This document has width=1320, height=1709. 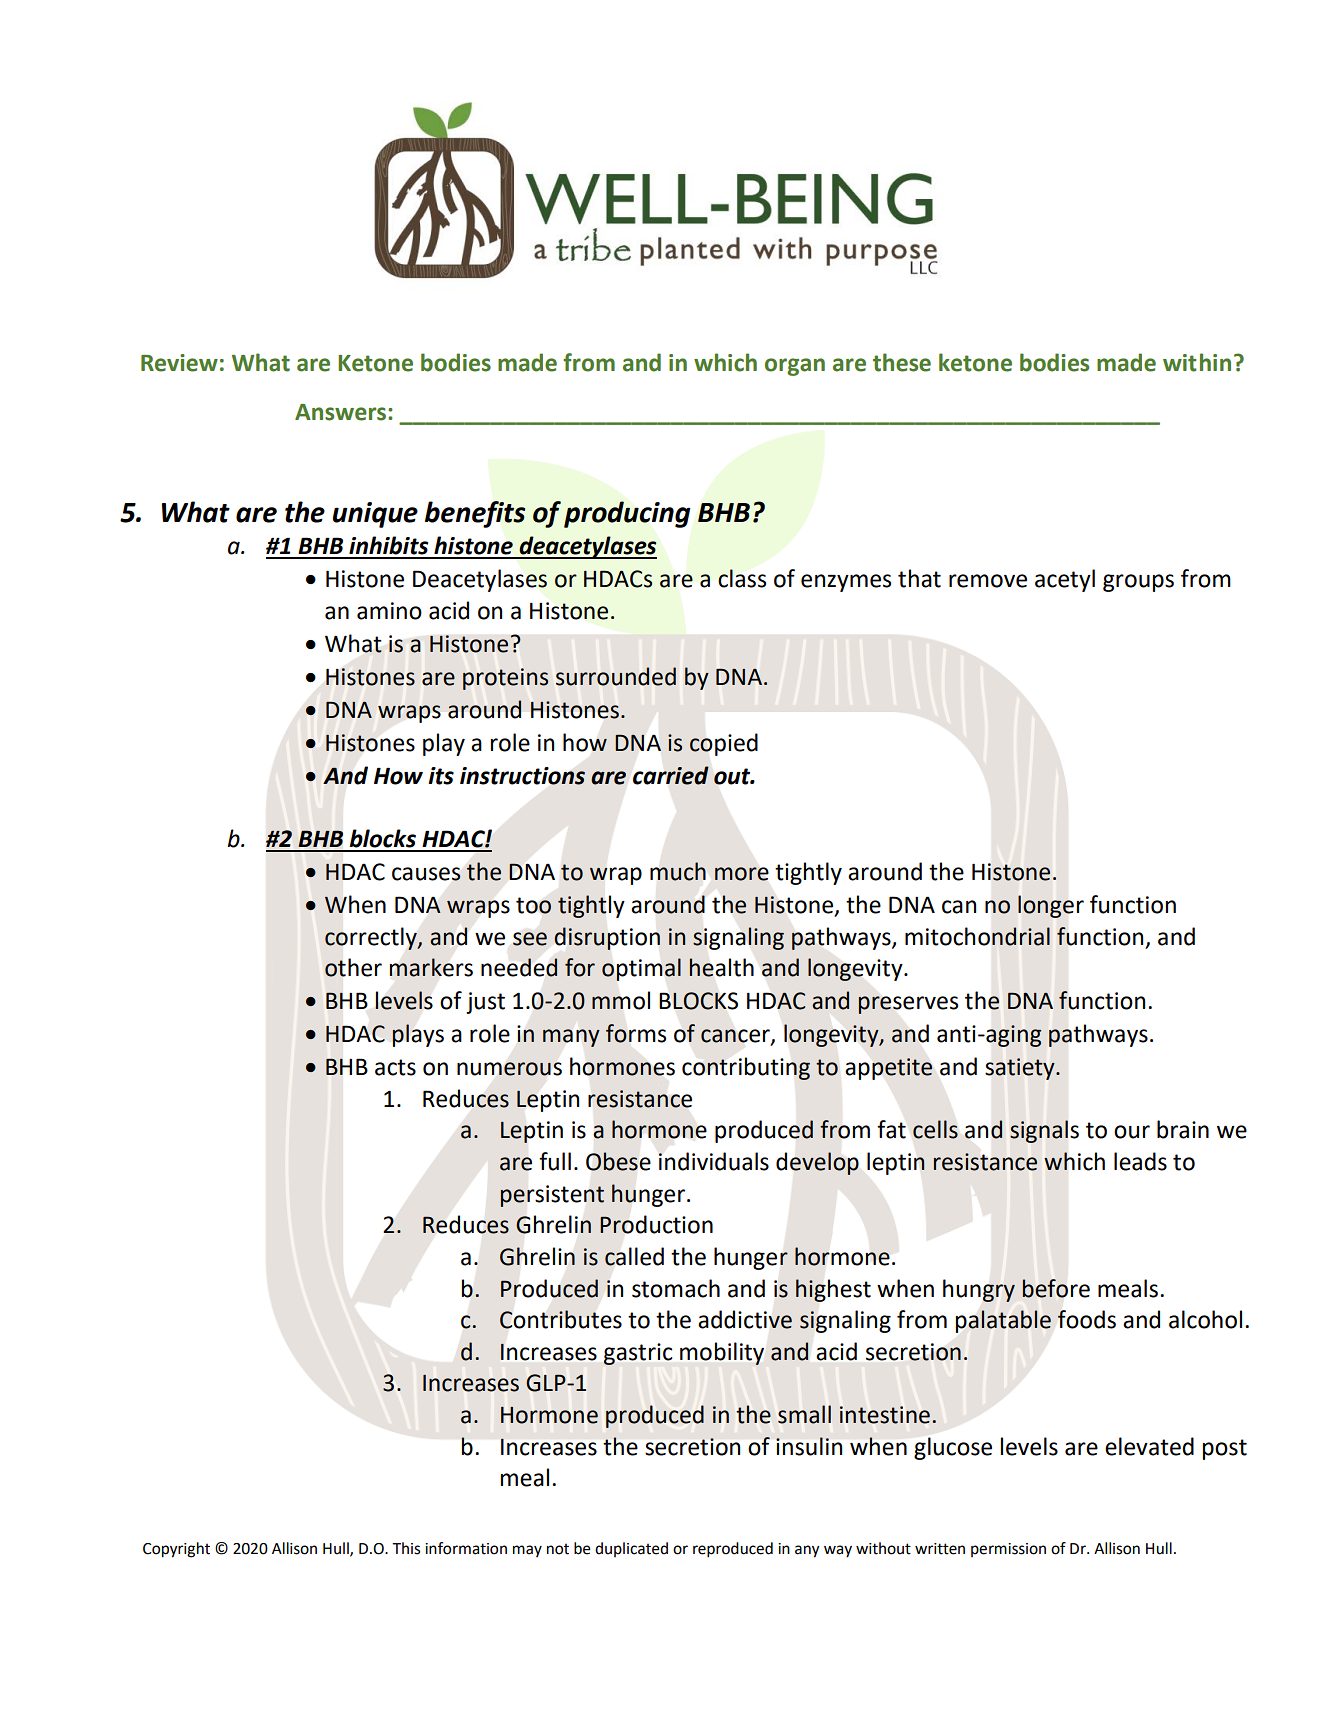 What do you see at coordinates (721, 967) in the document?
I see `health` at bounding box center [721, 967].
